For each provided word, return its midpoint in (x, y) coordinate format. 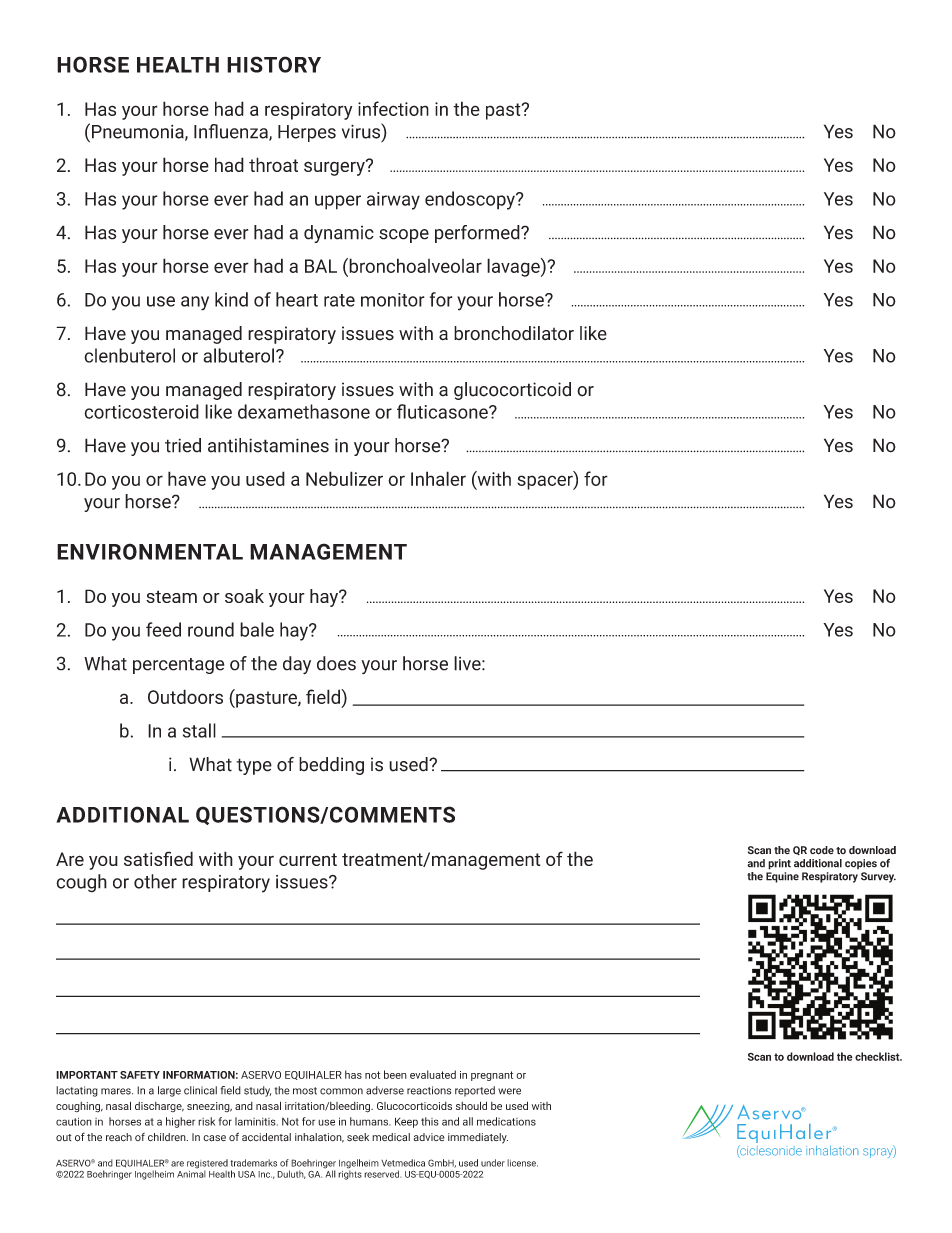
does (336, 663)
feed (163, 629)
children (168, 1137)
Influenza (232, 132)
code (822, 850)
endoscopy (471, 200)
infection (393, 108)
